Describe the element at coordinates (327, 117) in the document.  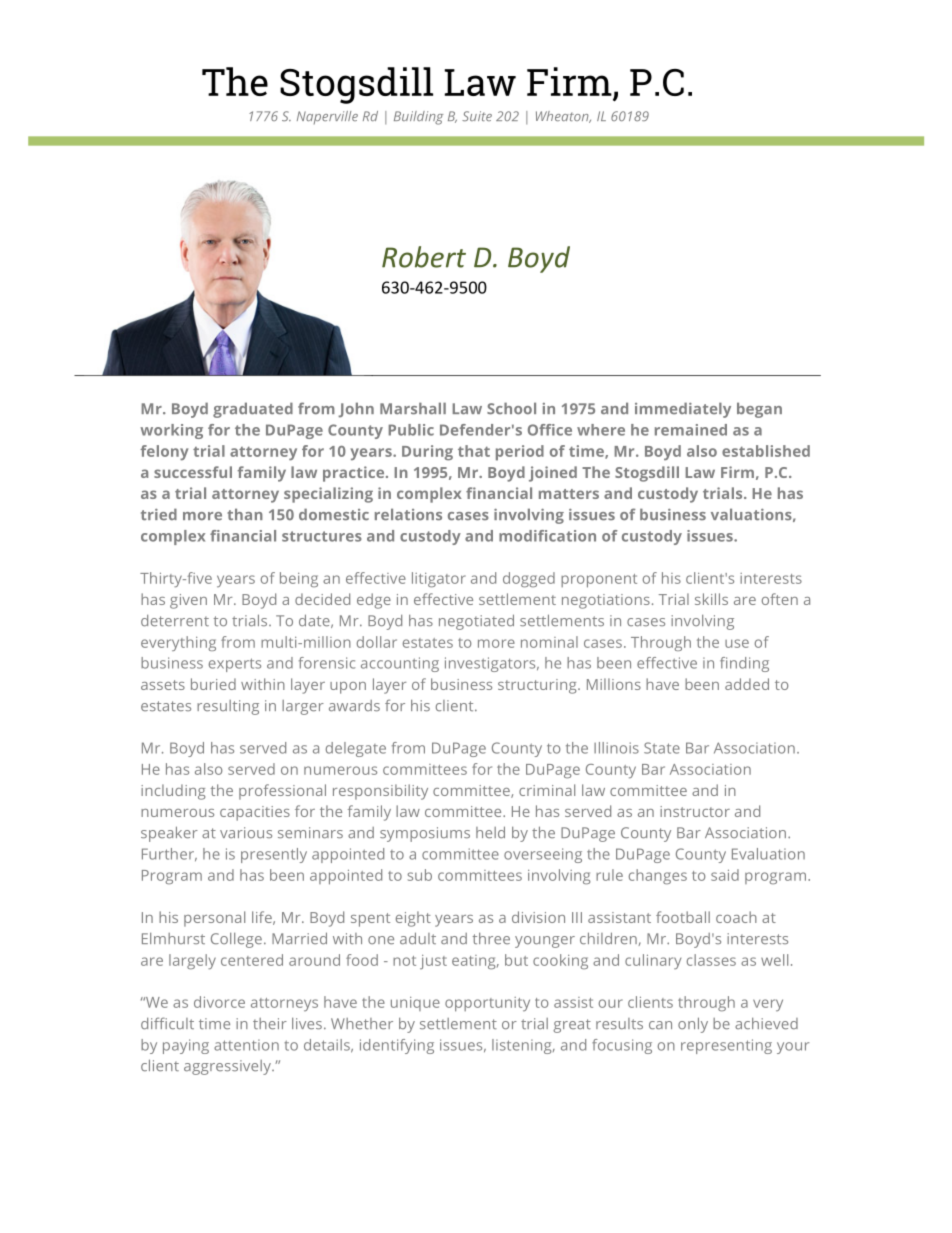
I see `Naperville` at that location.
